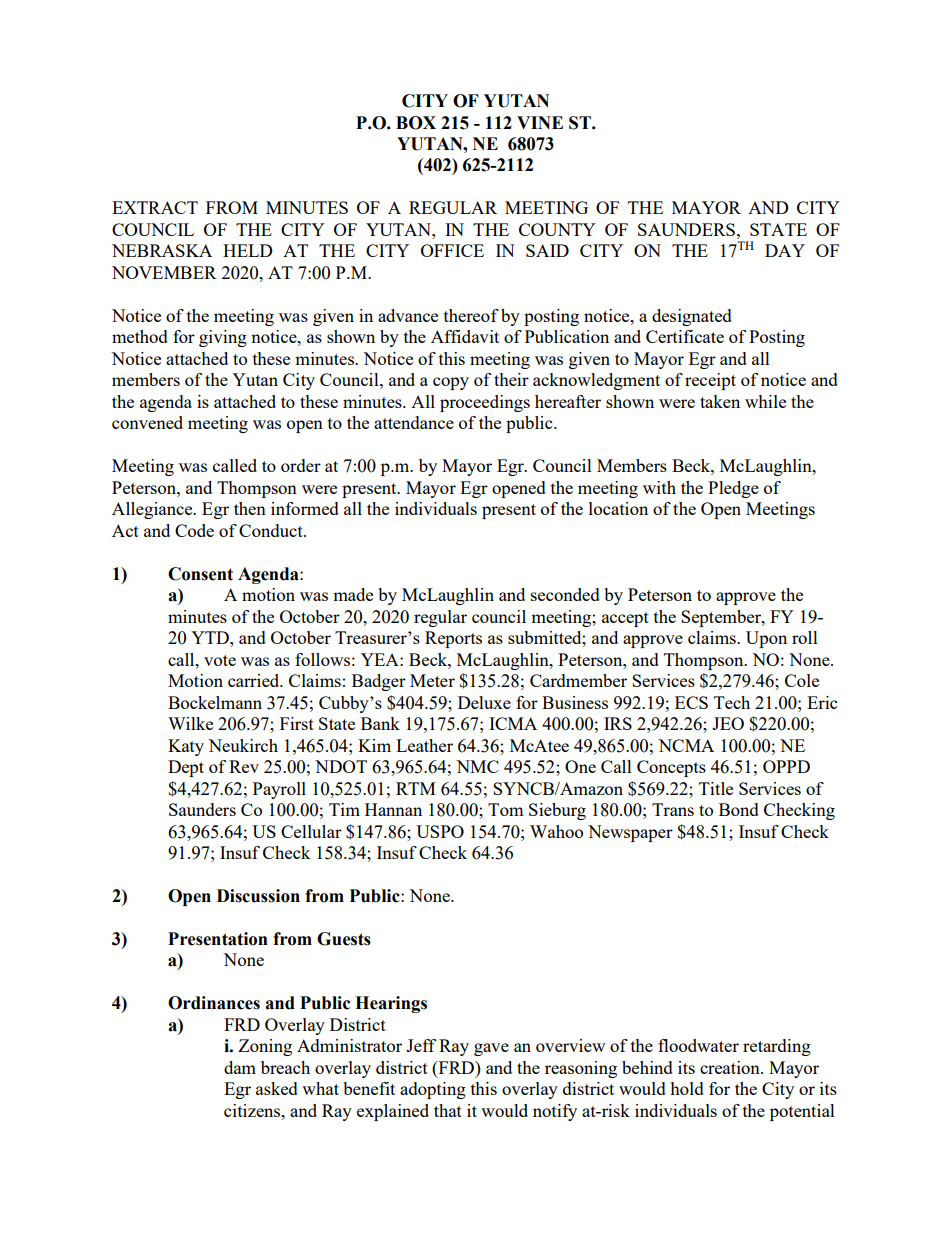 This screenshot has height=1233, width=952. Describe the element at coordinates (685, 336) in the screenshot. I see `Certificate` at that location.
